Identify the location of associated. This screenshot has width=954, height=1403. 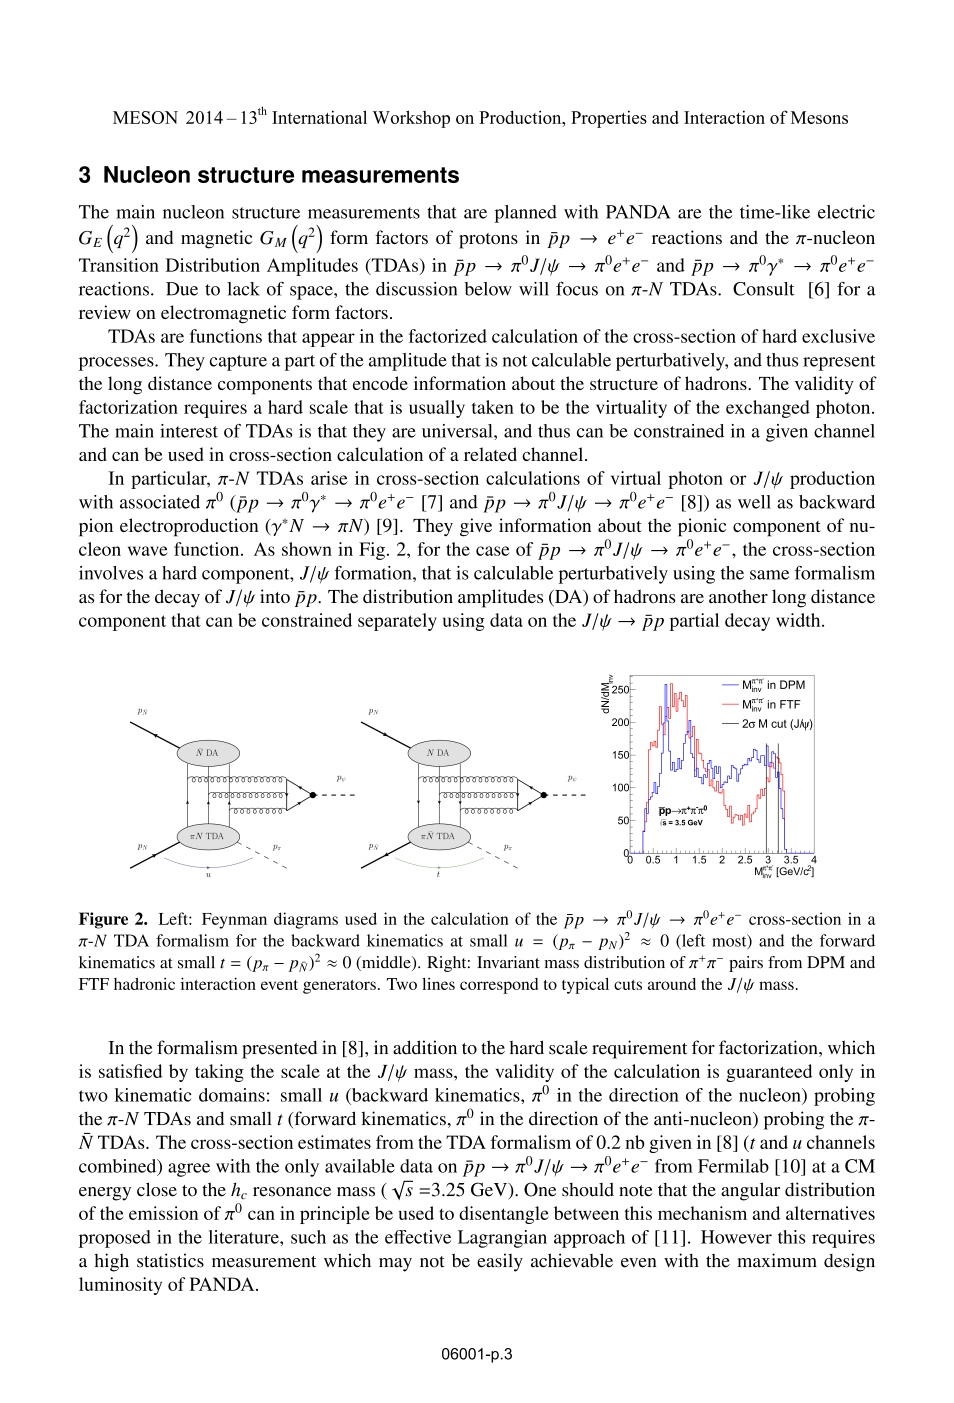
(160, 502).
